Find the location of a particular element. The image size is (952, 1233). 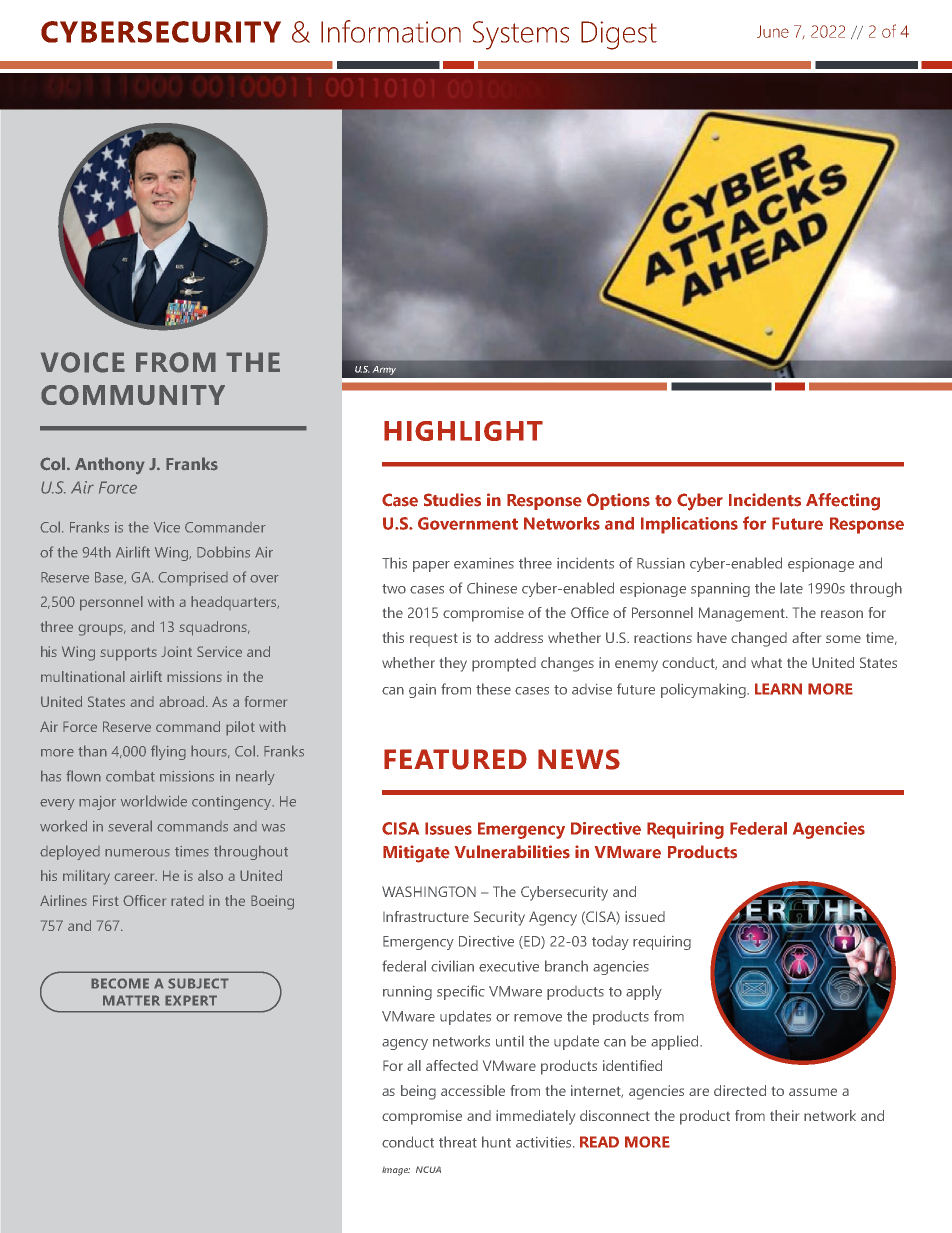

Management is located at coordinates (743, 614).
